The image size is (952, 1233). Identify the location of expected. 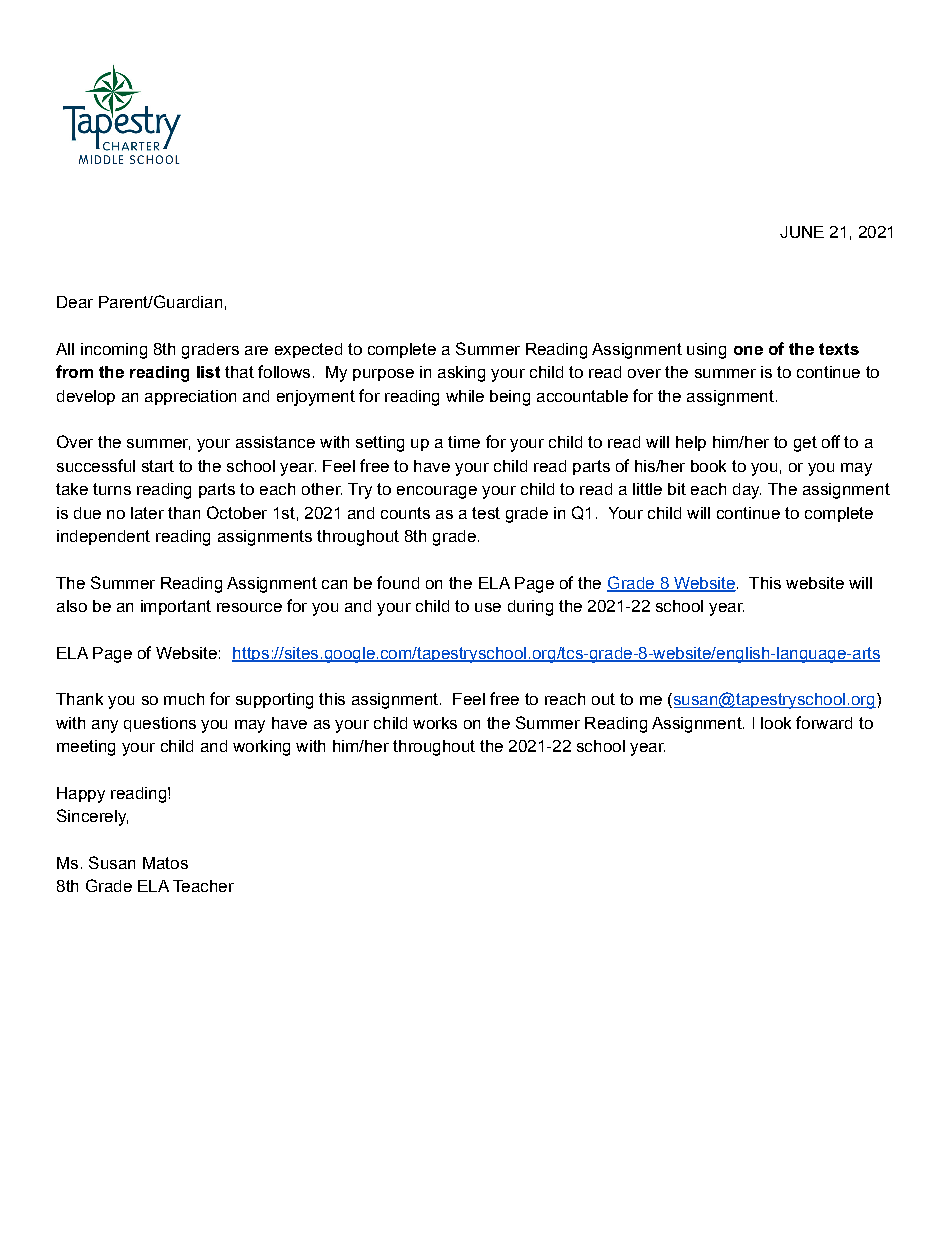
(308, 350).
